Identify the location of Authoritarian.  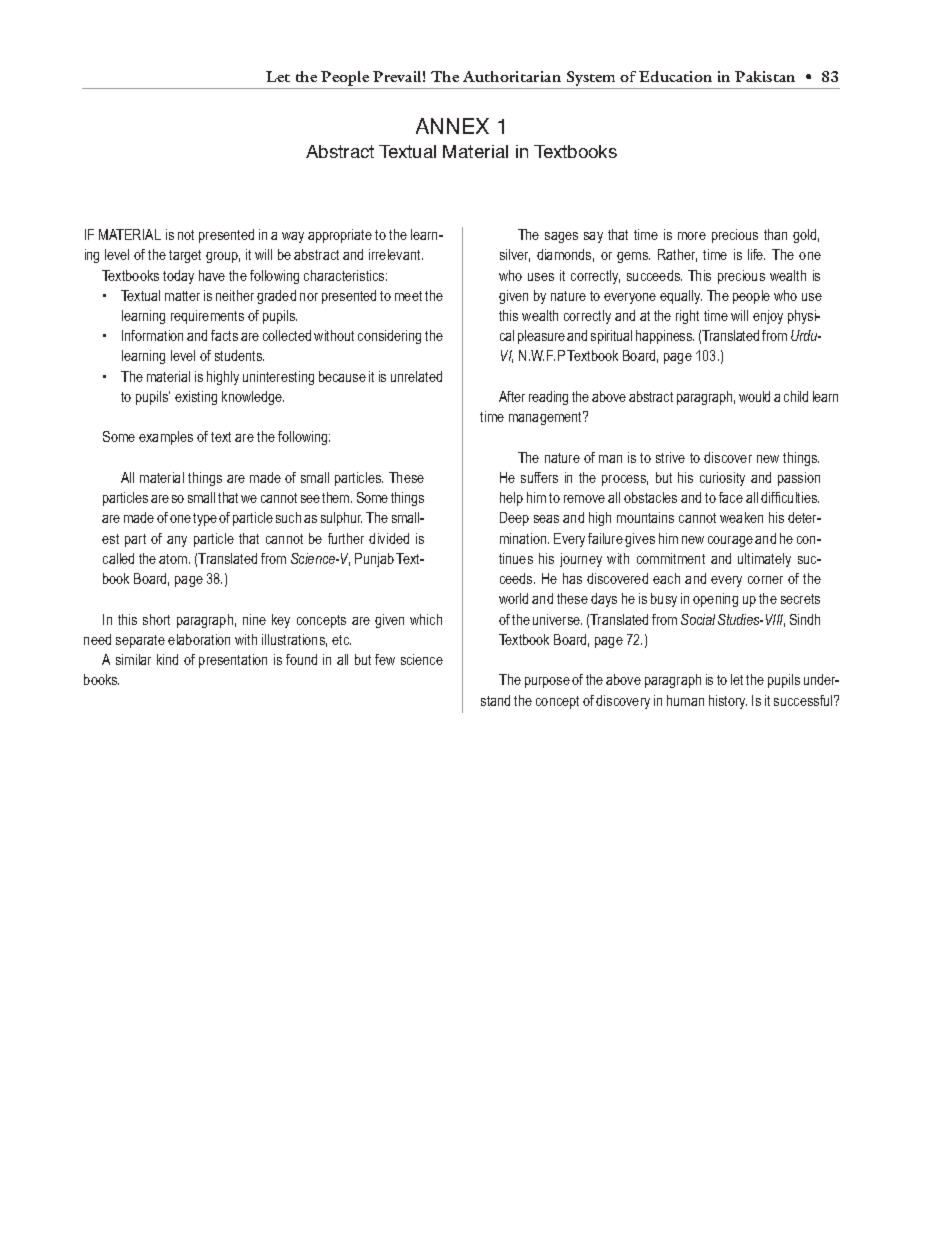
(512, 76).
